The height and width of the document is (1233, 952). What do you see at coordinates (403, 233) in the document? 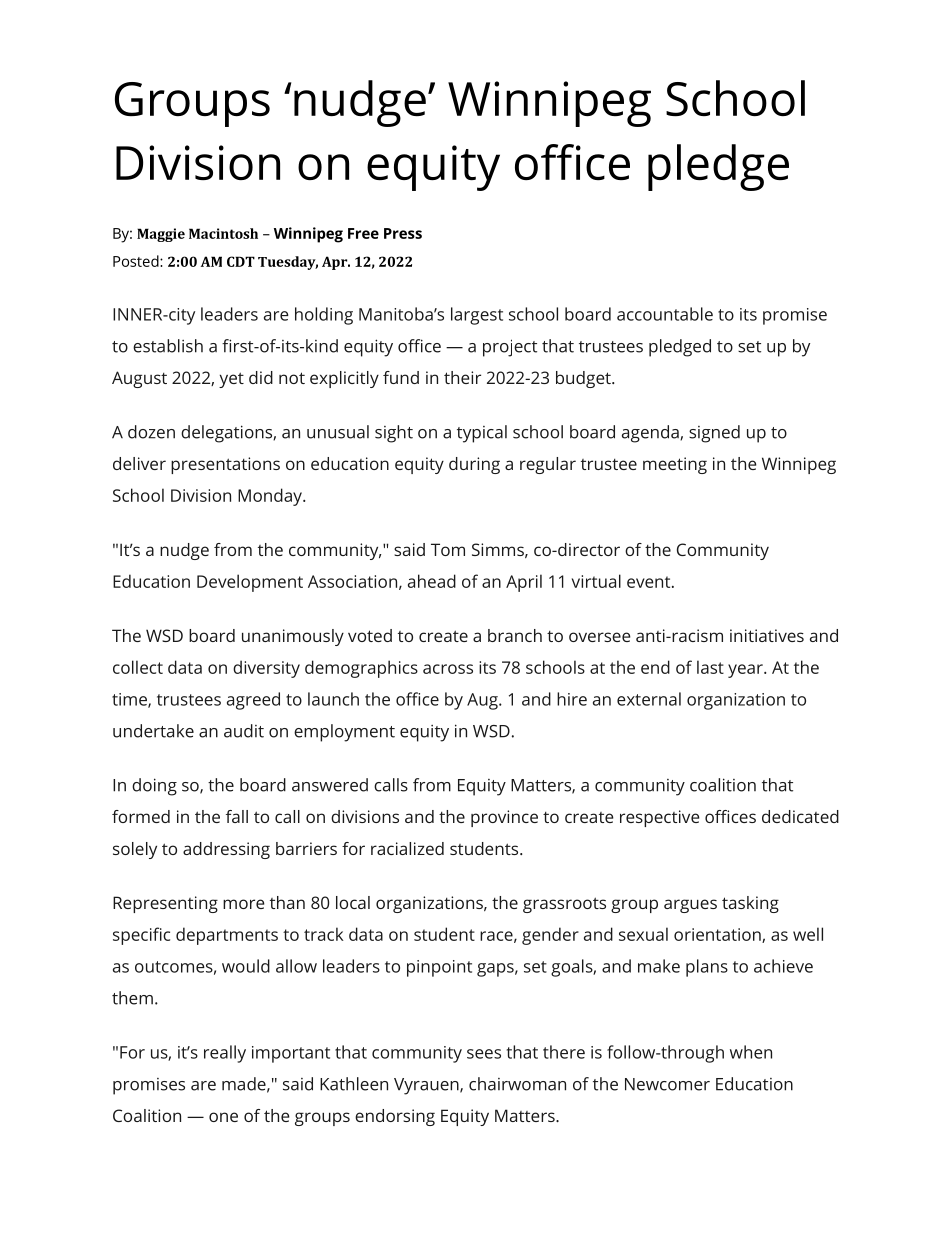
I see `Press` at bounding box center [403, 233].
